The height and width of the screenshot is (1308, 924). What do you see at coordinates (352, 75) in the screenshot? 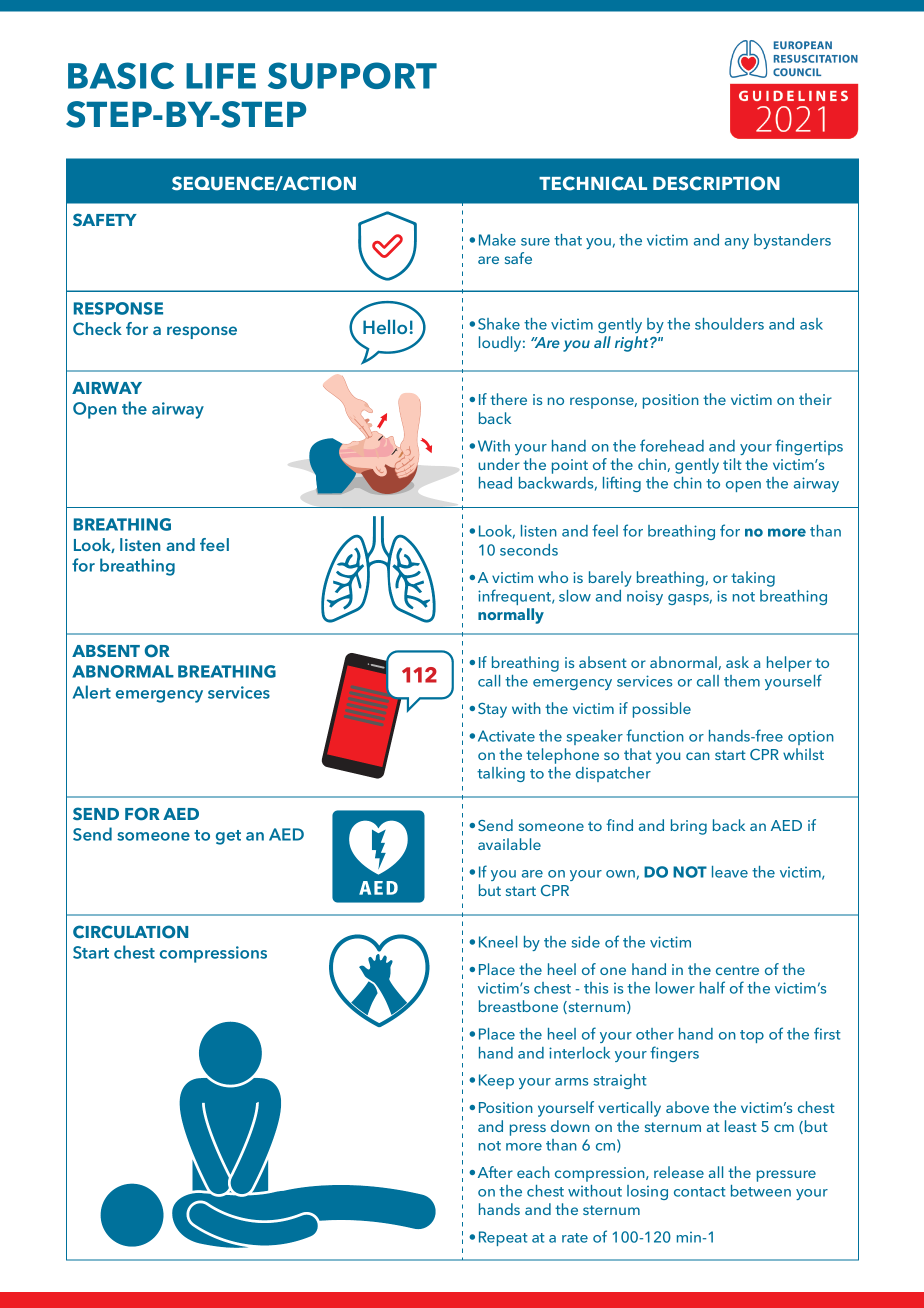
I see `SUPPORT` at bounding box center [352, 75].
